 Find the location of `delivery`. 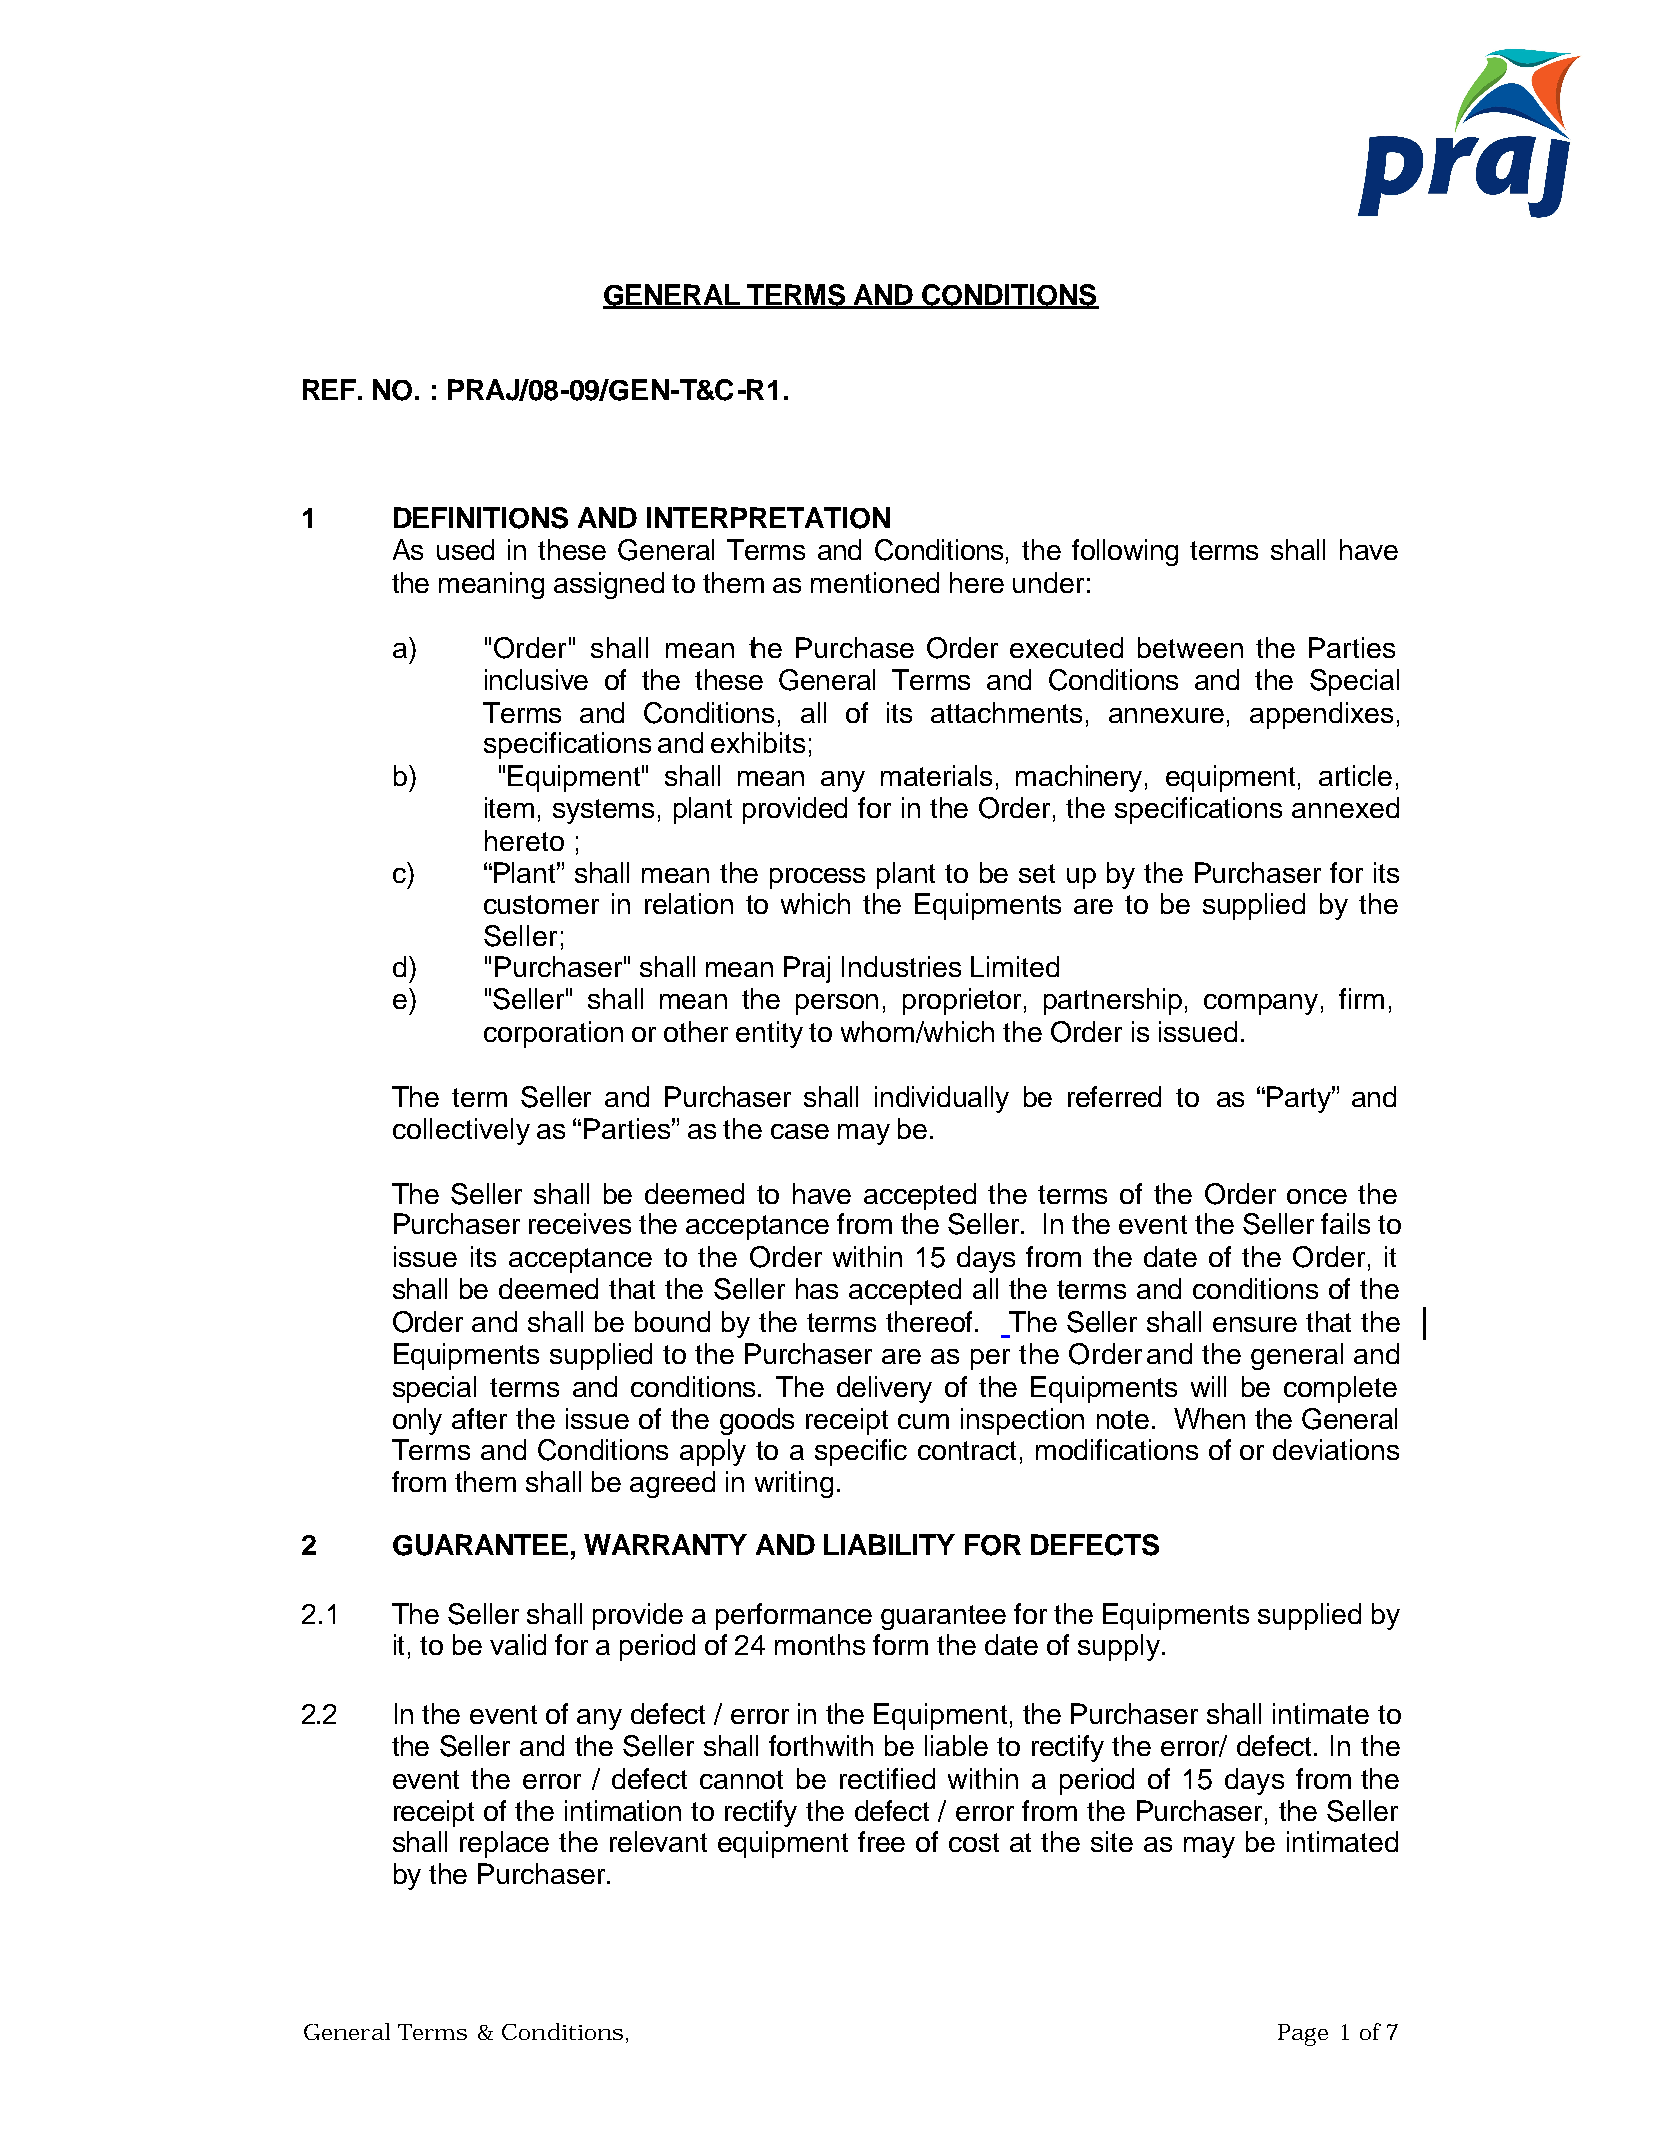

delivery is located at coordinates (884, 1389).
